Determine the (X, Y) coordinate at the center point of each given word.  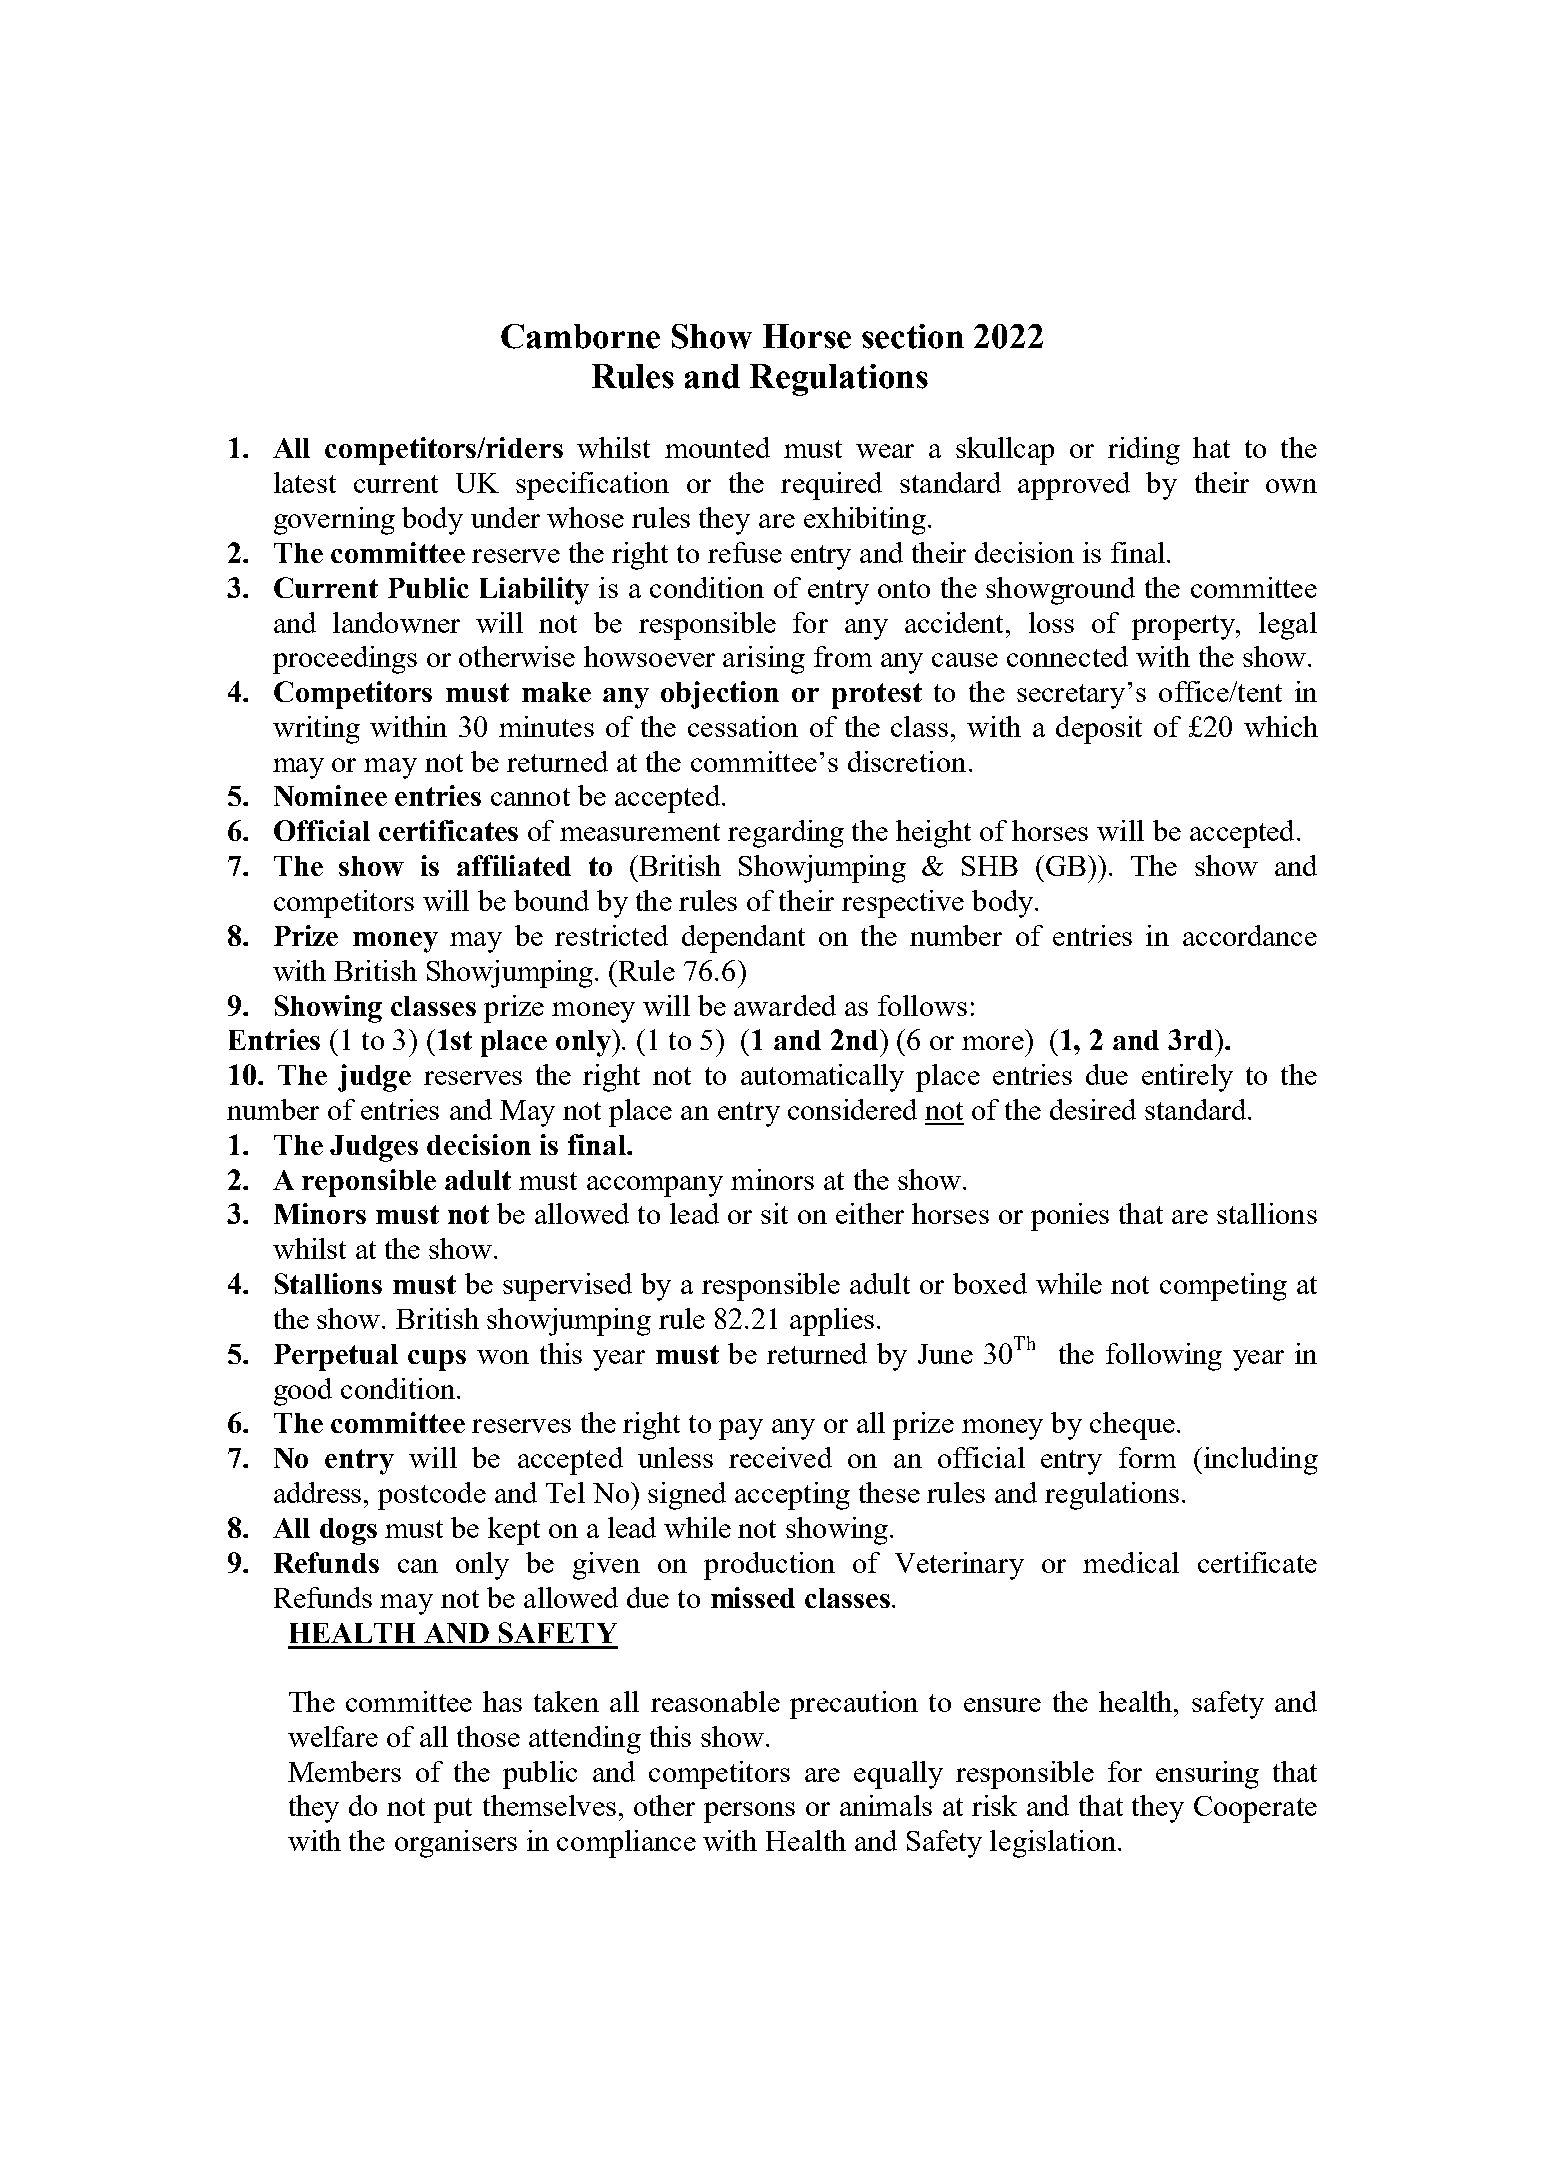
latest (305, 482)
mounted (717, 447)
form (1147, 1457)
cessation (743, 726)
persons (749, 1812)
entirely (1187, 1078)
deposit (1099, 730)
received (780, 1457)
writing (316, 730)
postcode (432, 1496)
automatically (822, 1078)
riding (1144, 451)
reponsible (369, 1183)
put (453, 1810)
